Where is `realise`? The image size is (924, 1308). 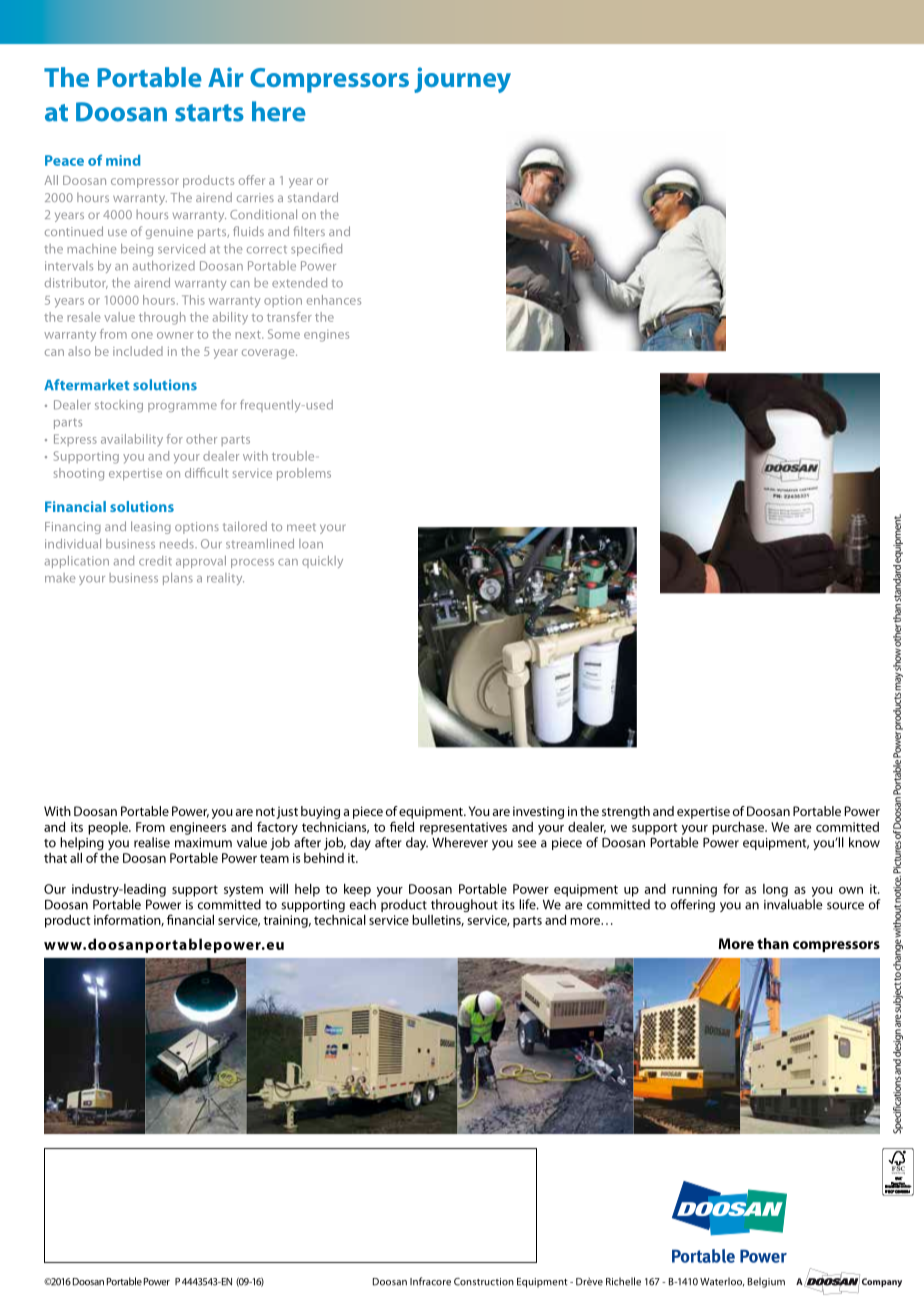 realise is located at coordinates (152, 842).
